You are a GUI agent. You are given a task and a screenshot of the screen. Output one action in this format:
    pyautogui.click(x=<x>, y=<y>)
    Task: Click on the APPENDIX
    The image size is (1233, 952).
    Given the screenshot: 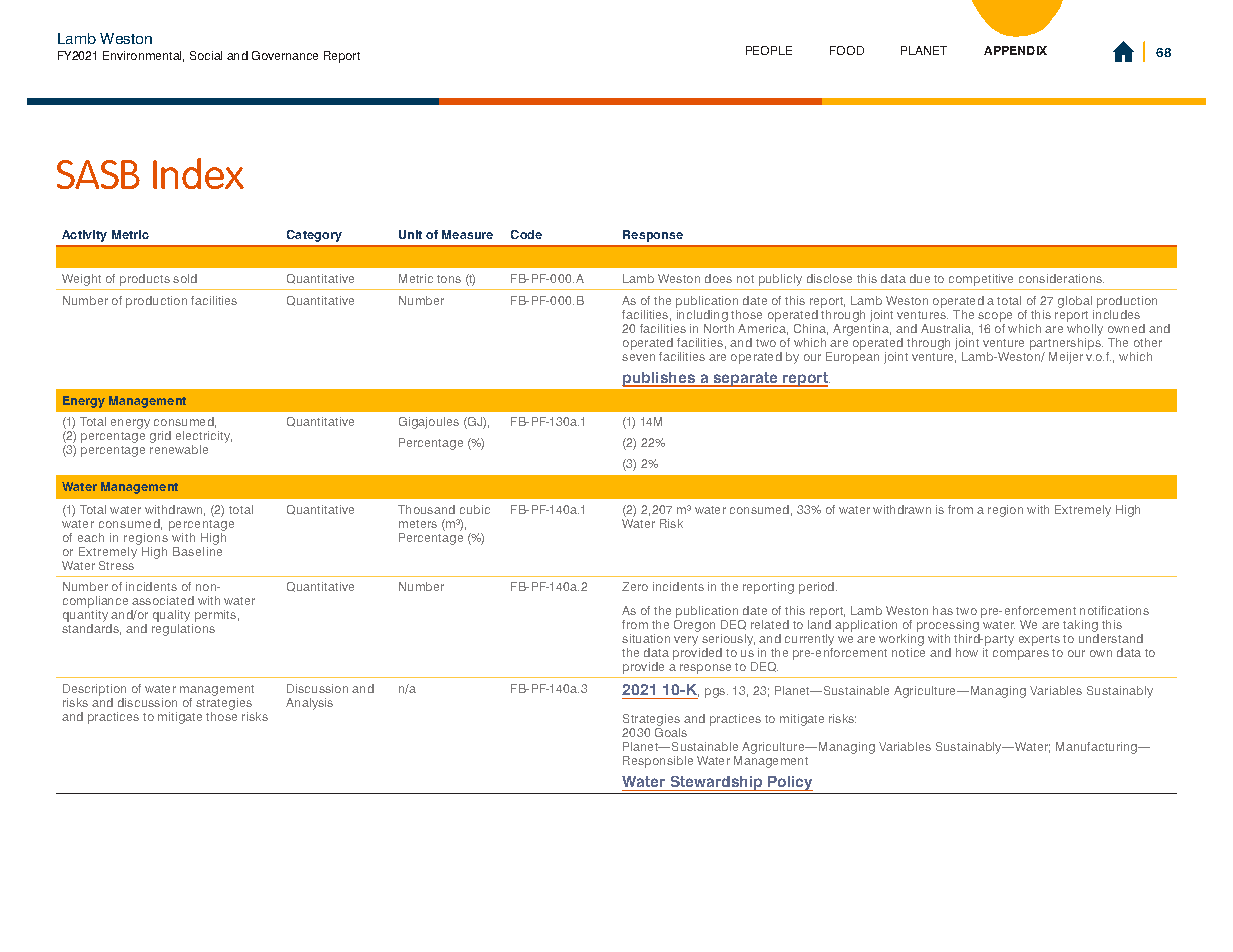 What is the action you would take?
    pyautogui.click(x=1015, y=50)
